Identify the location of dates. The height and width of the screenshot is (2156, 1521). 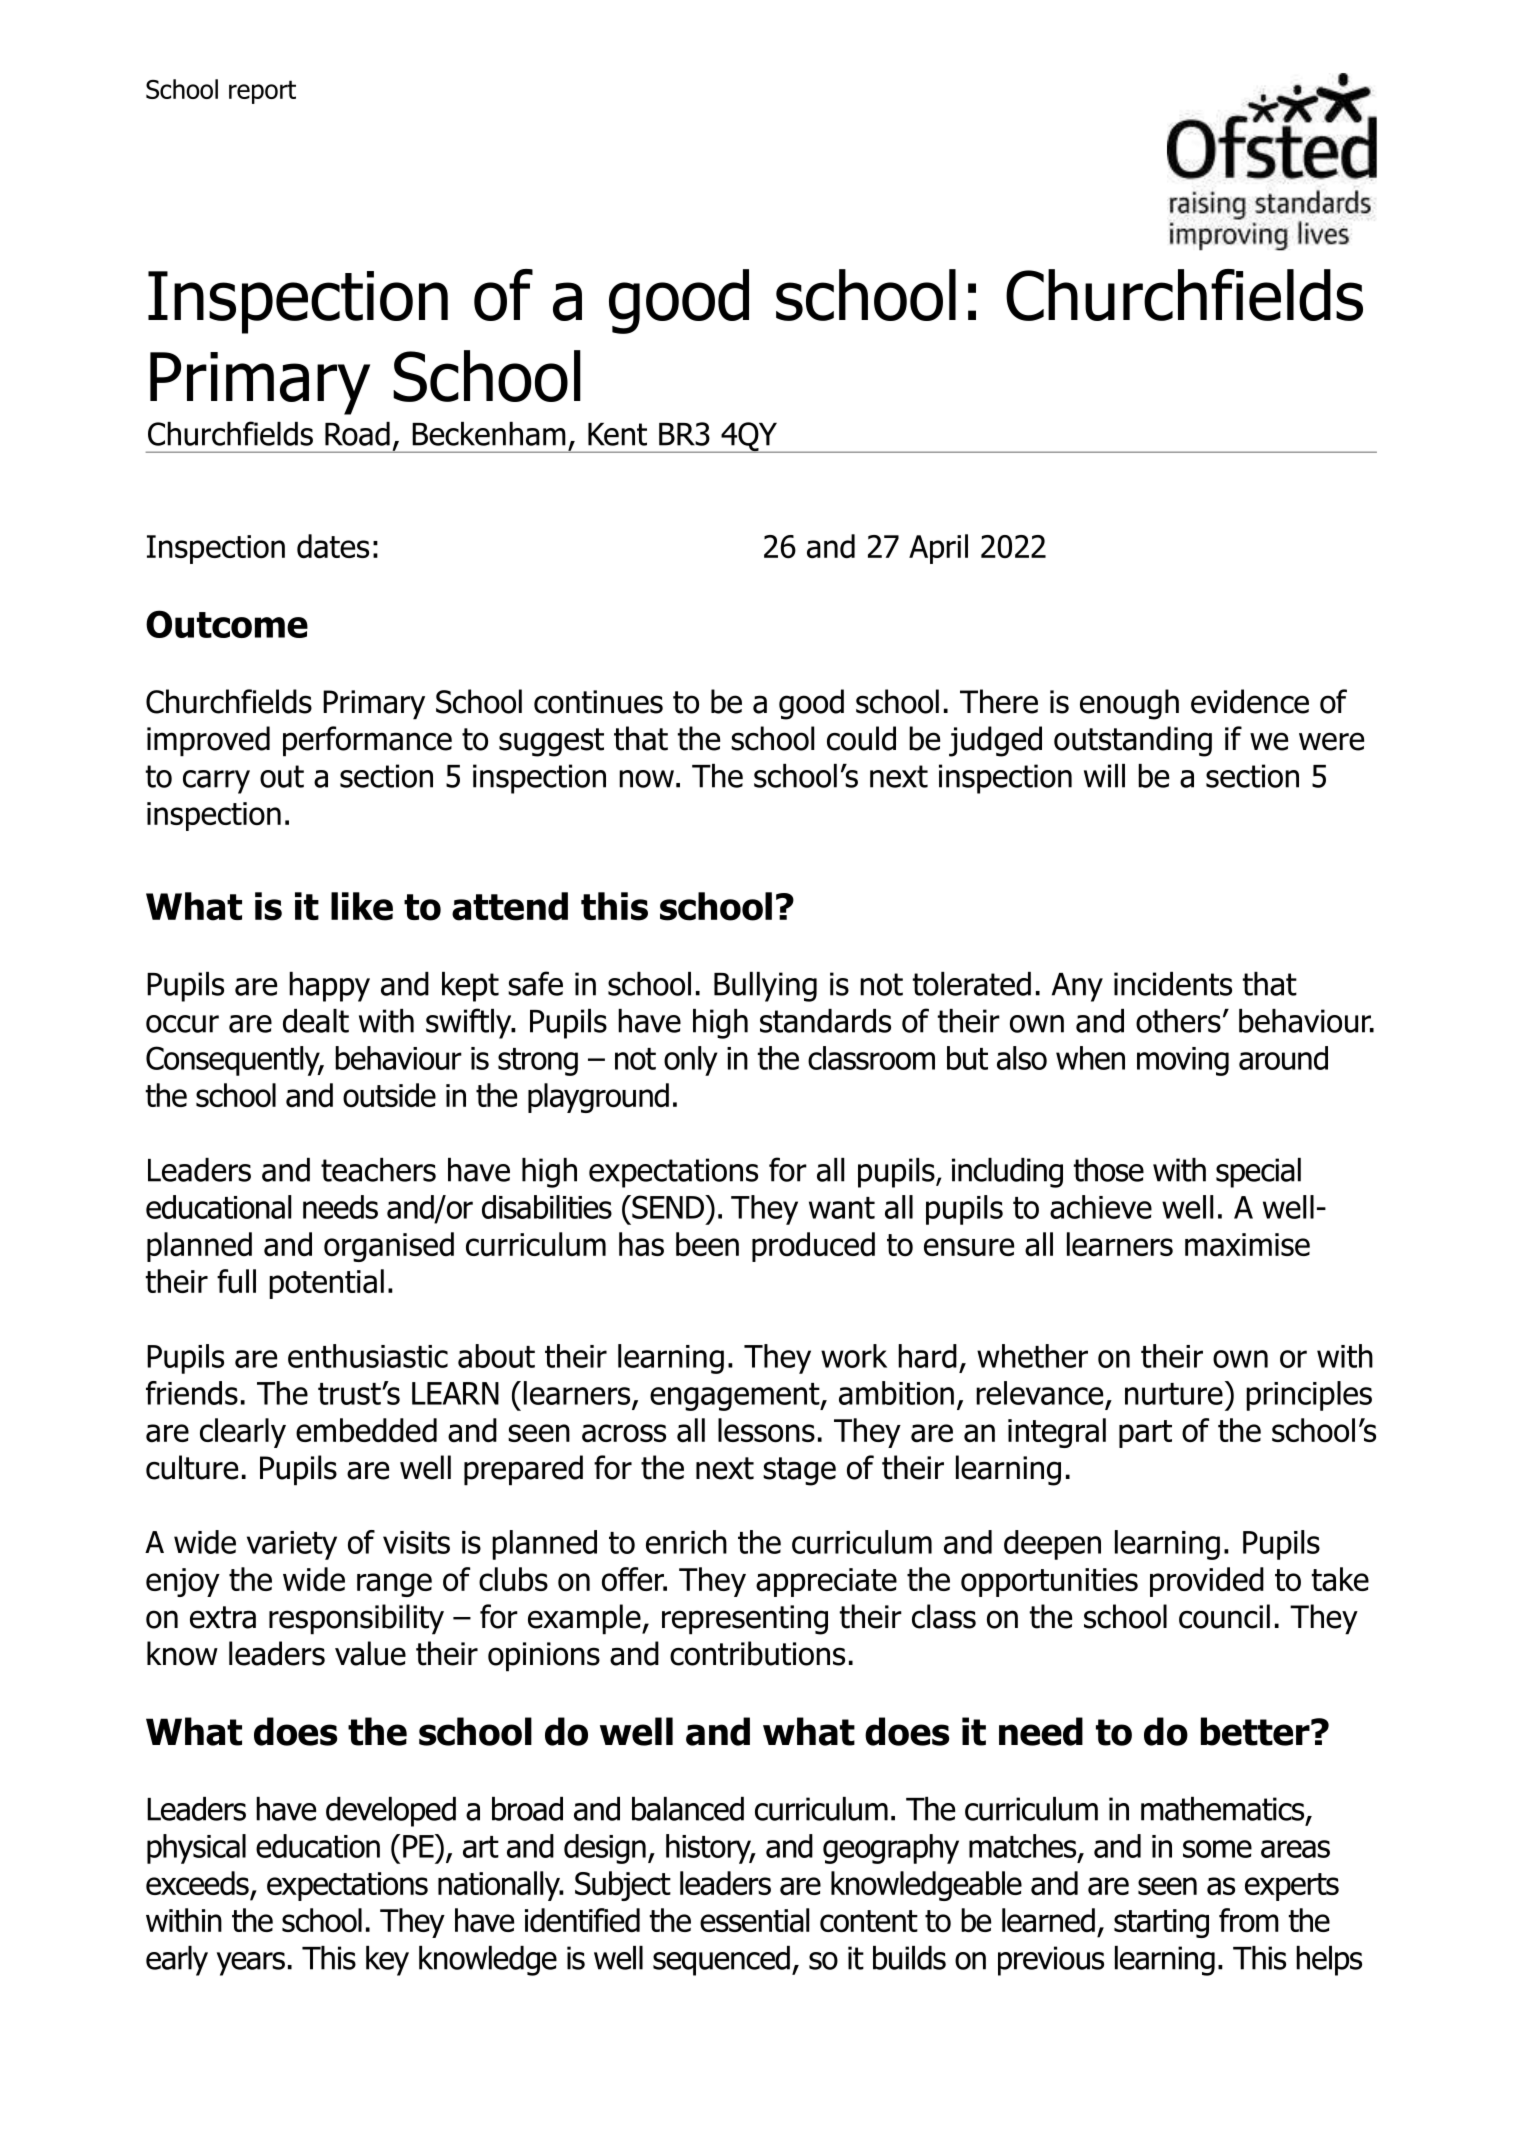
(333, 546).
